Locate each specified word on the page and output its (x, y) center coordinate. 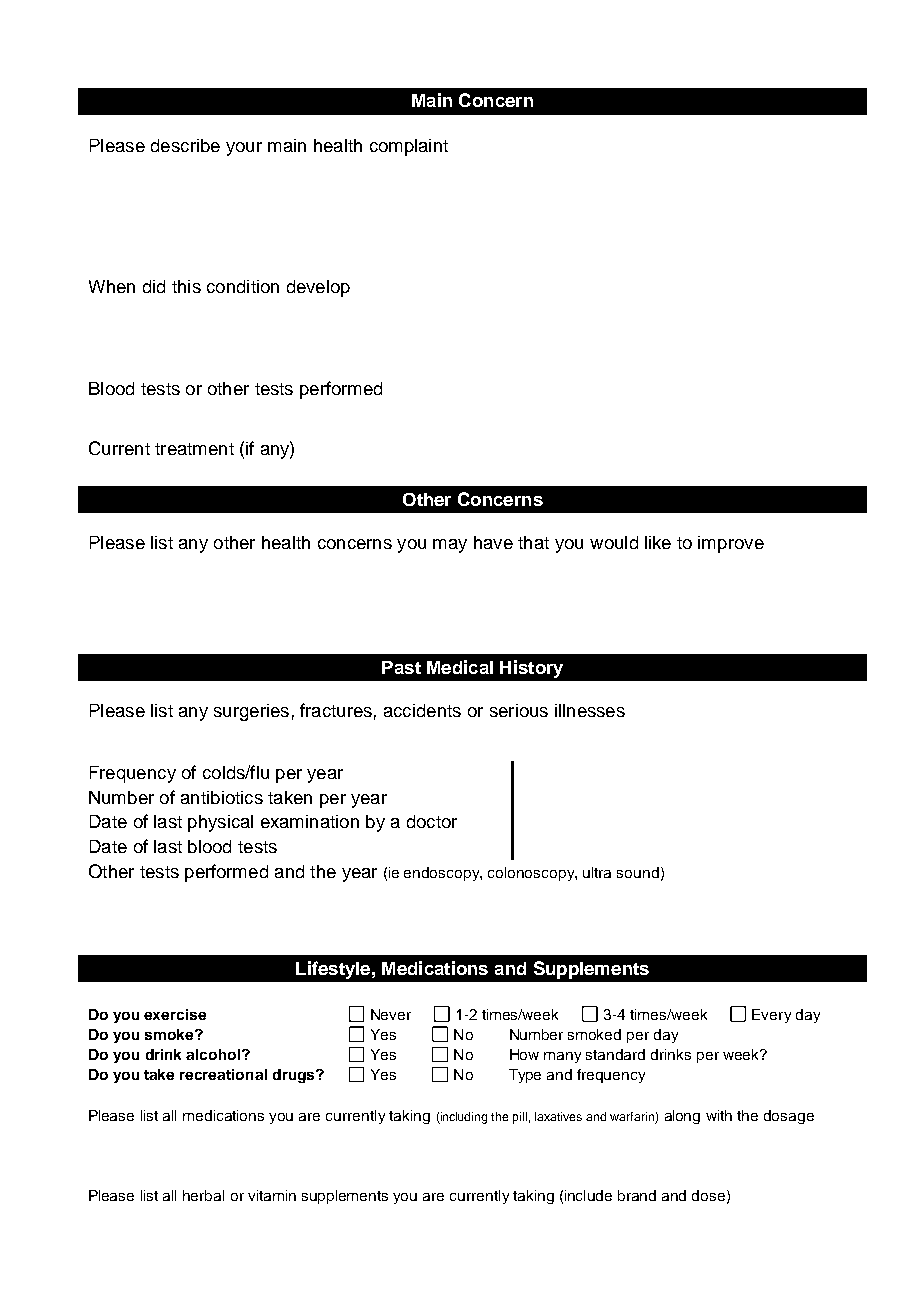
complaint (409, 147)
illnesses (590, 710)
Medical (460, 667)
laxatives (558, 1116)
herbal (203, 1195)
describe (185, 145)
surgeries (251, 712)
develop (318, 288)
